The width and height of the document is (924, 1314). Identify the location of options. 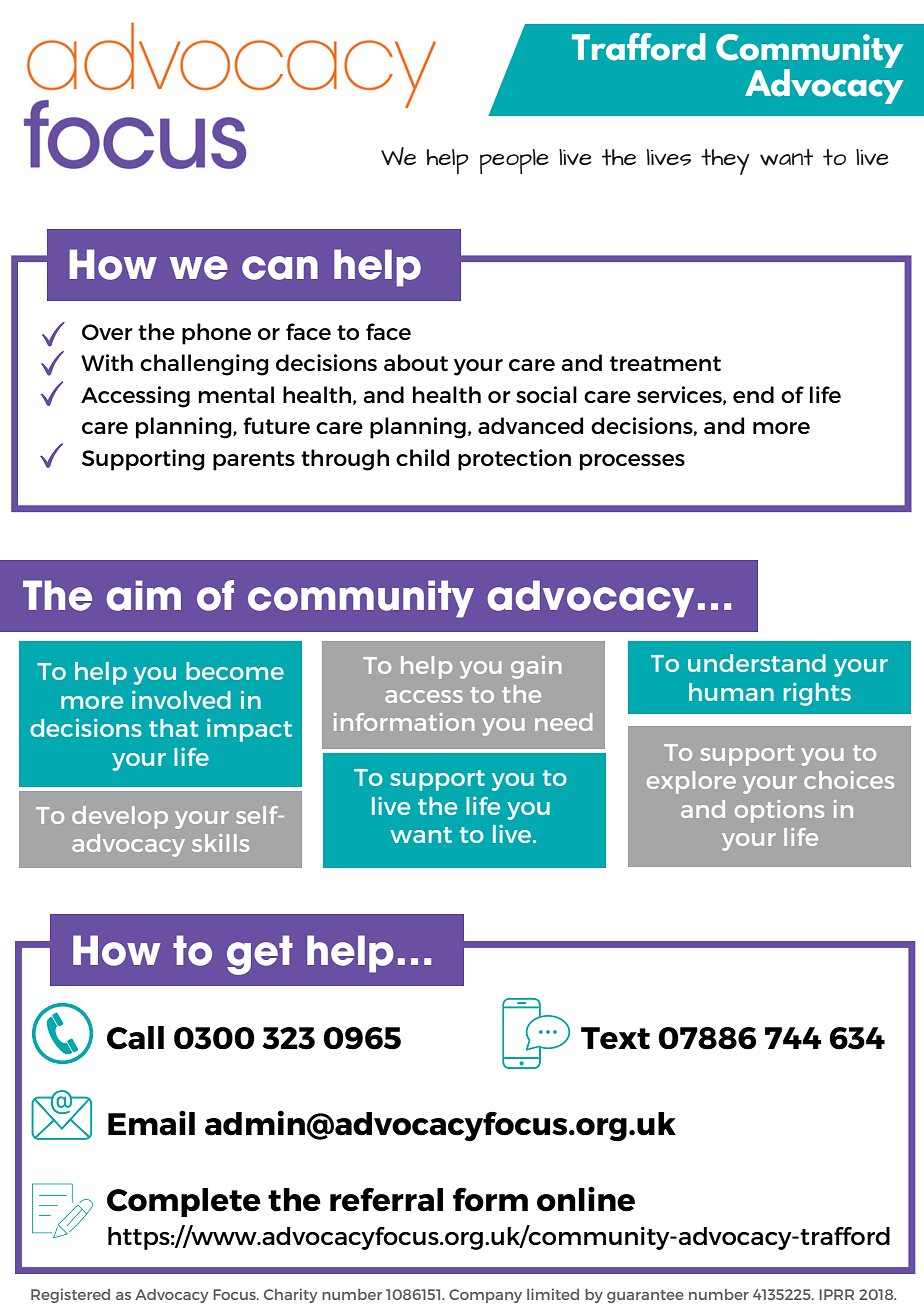
(779, 811).
